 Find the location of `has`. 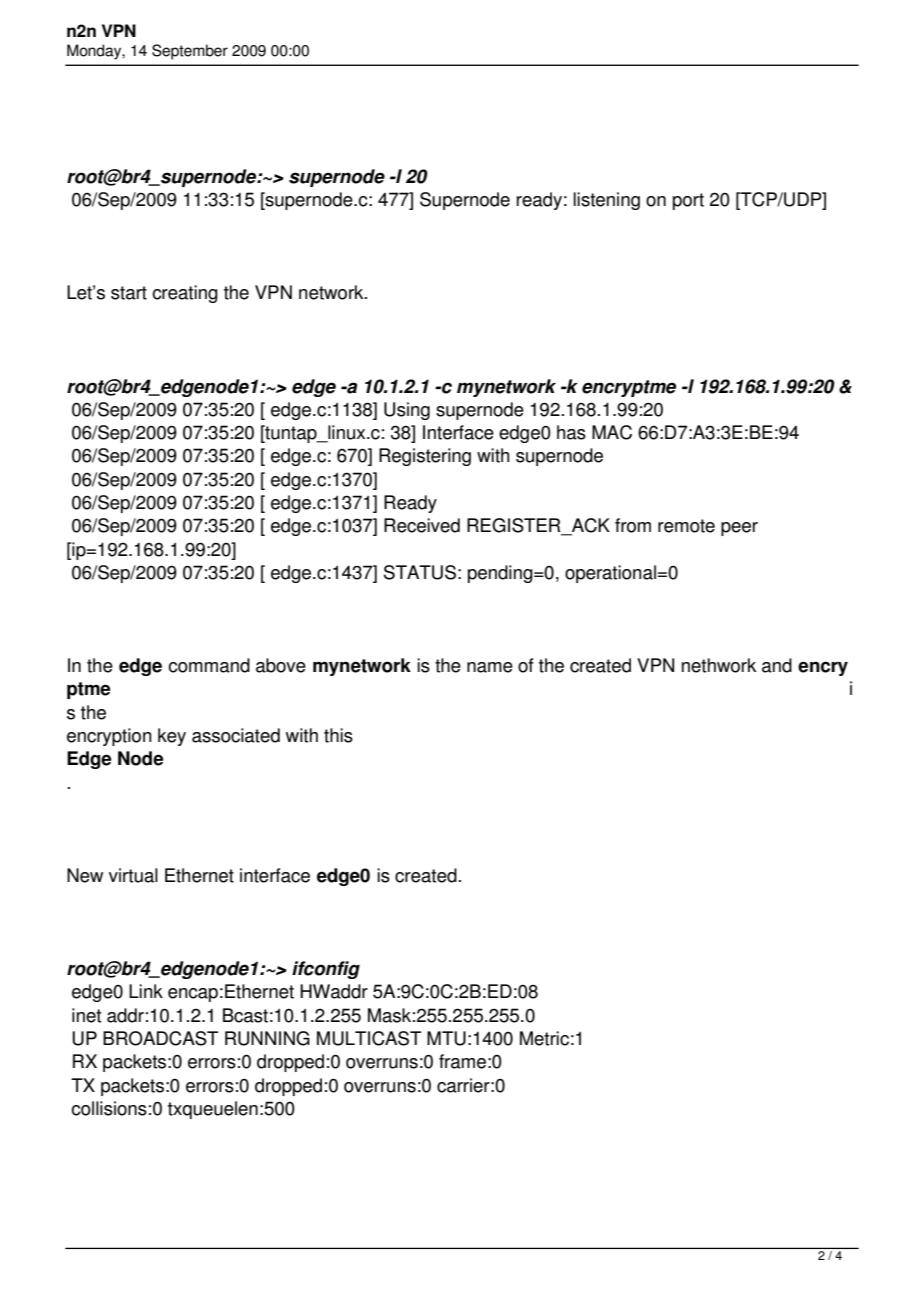

has is located at coordinates (571, 432).
